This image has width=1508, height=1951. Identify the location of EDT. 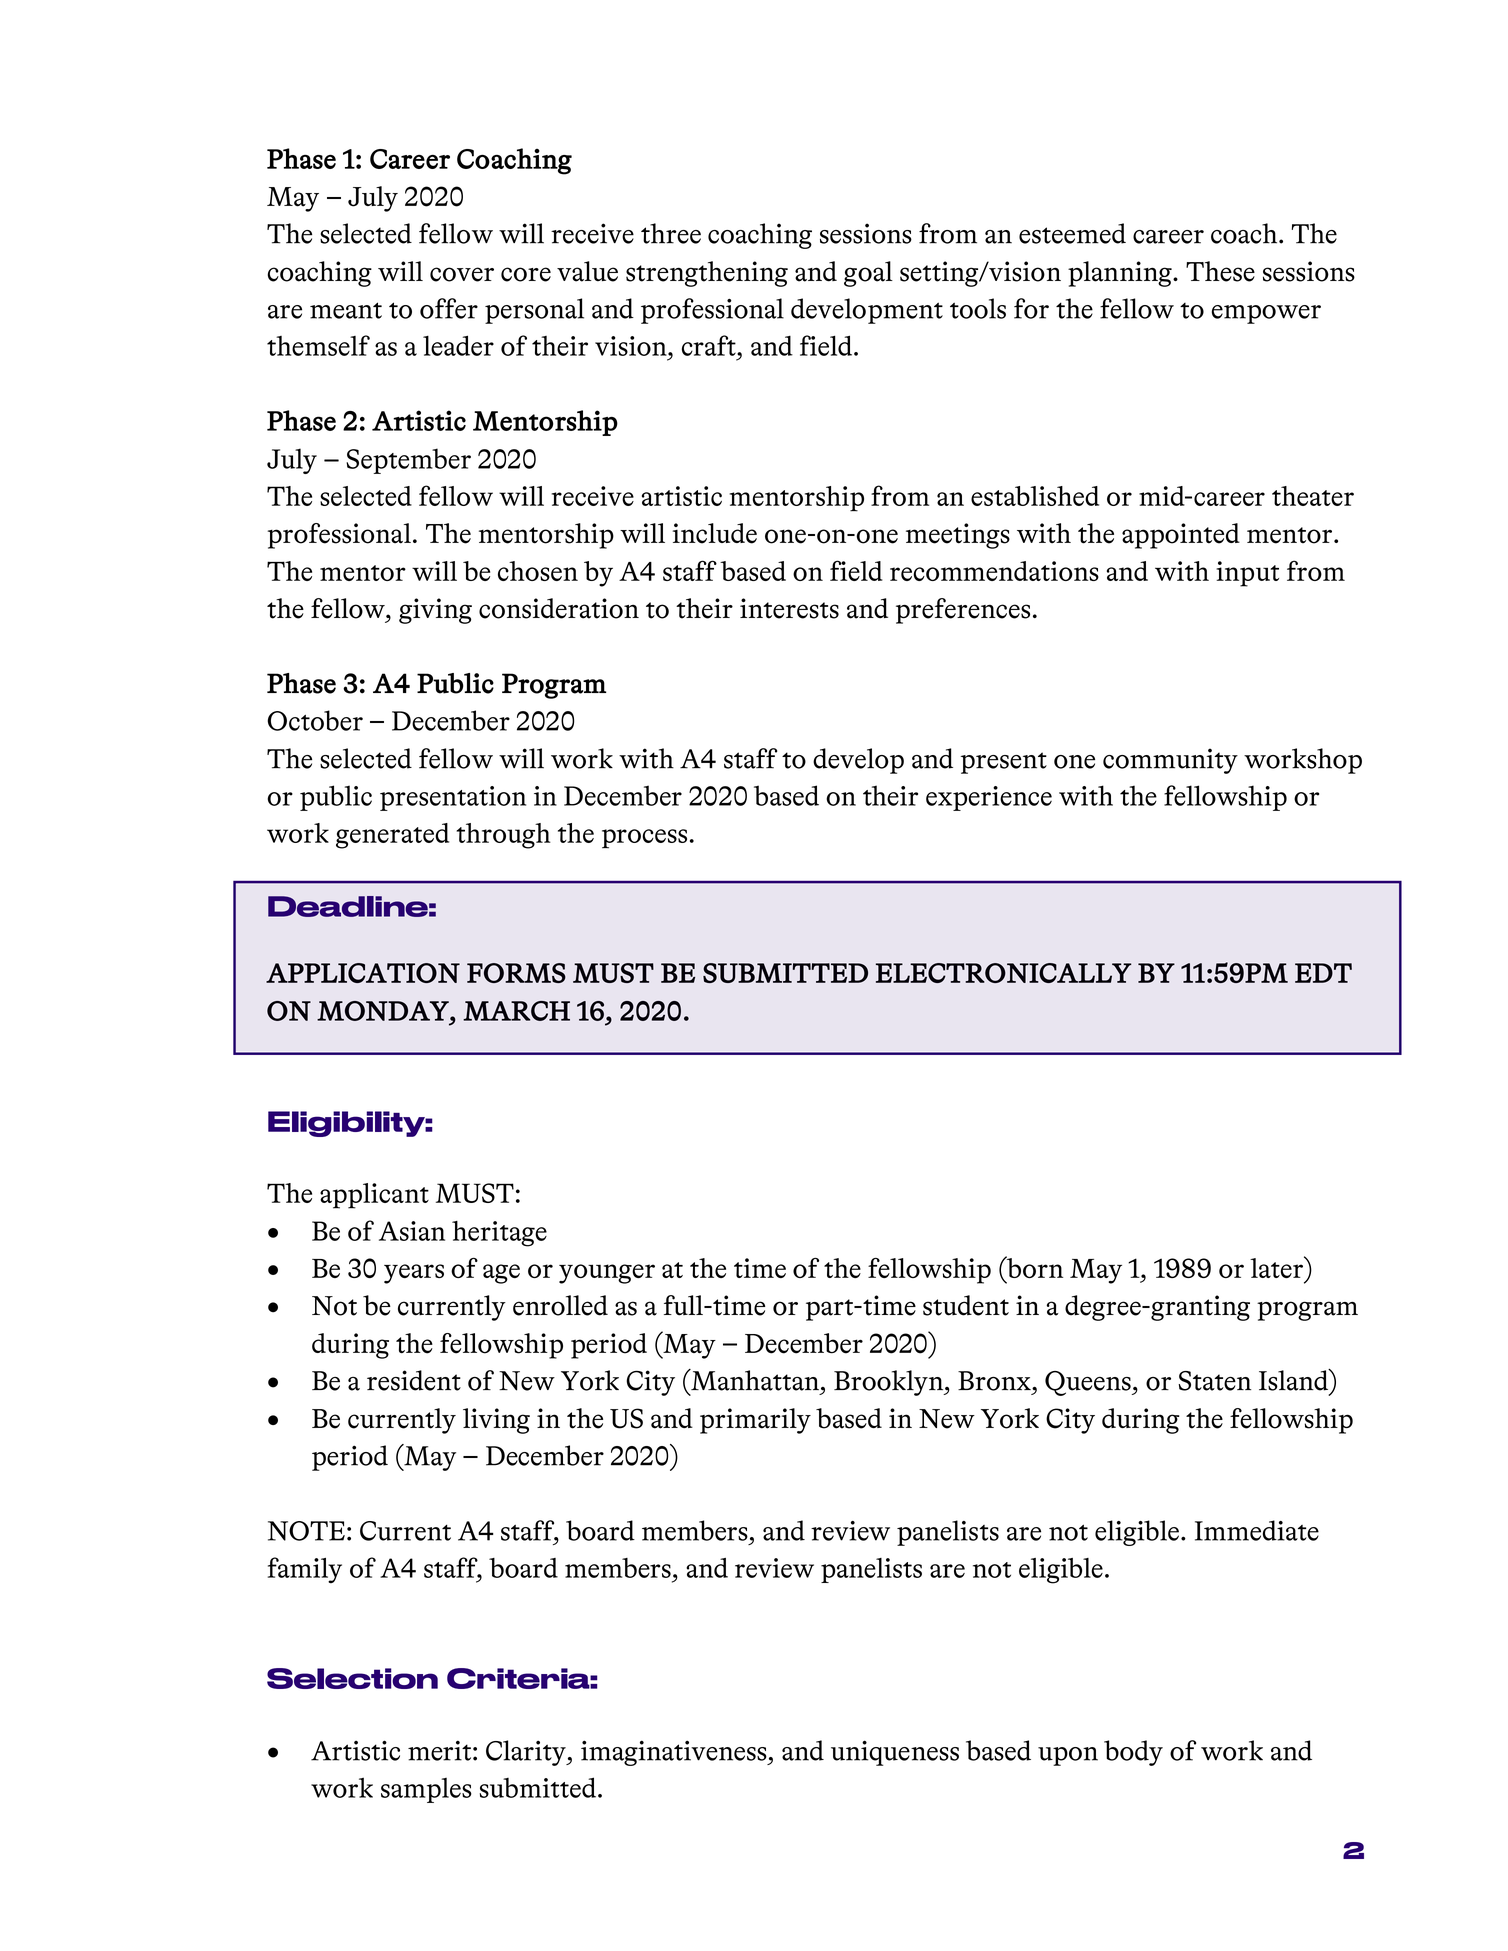
(1323, 973).
